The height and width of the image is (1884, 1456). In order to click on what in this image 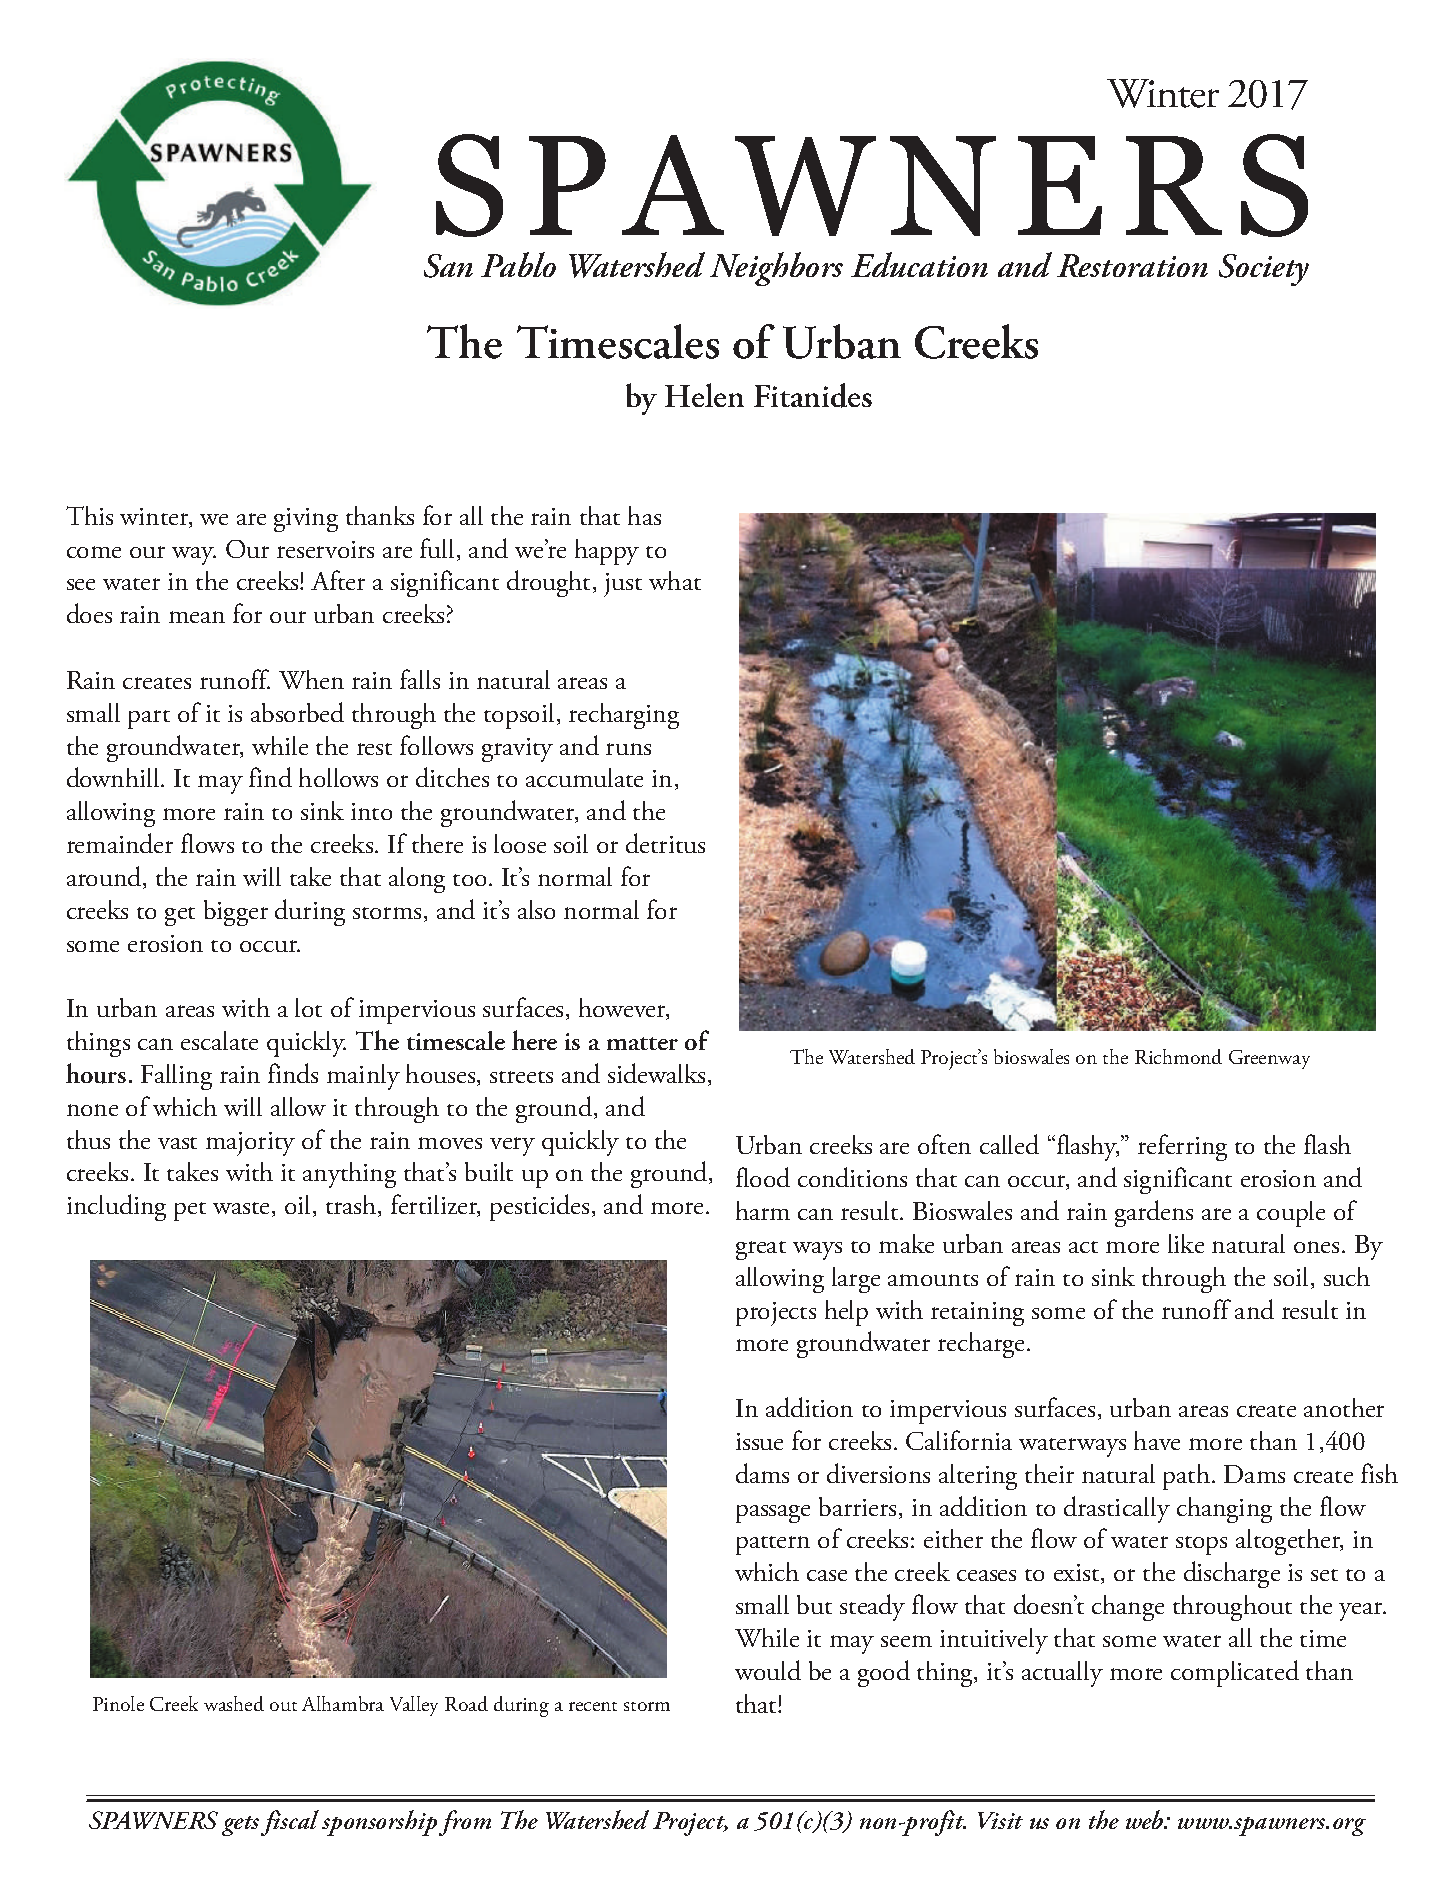, I will do `click(675, 580)`.
